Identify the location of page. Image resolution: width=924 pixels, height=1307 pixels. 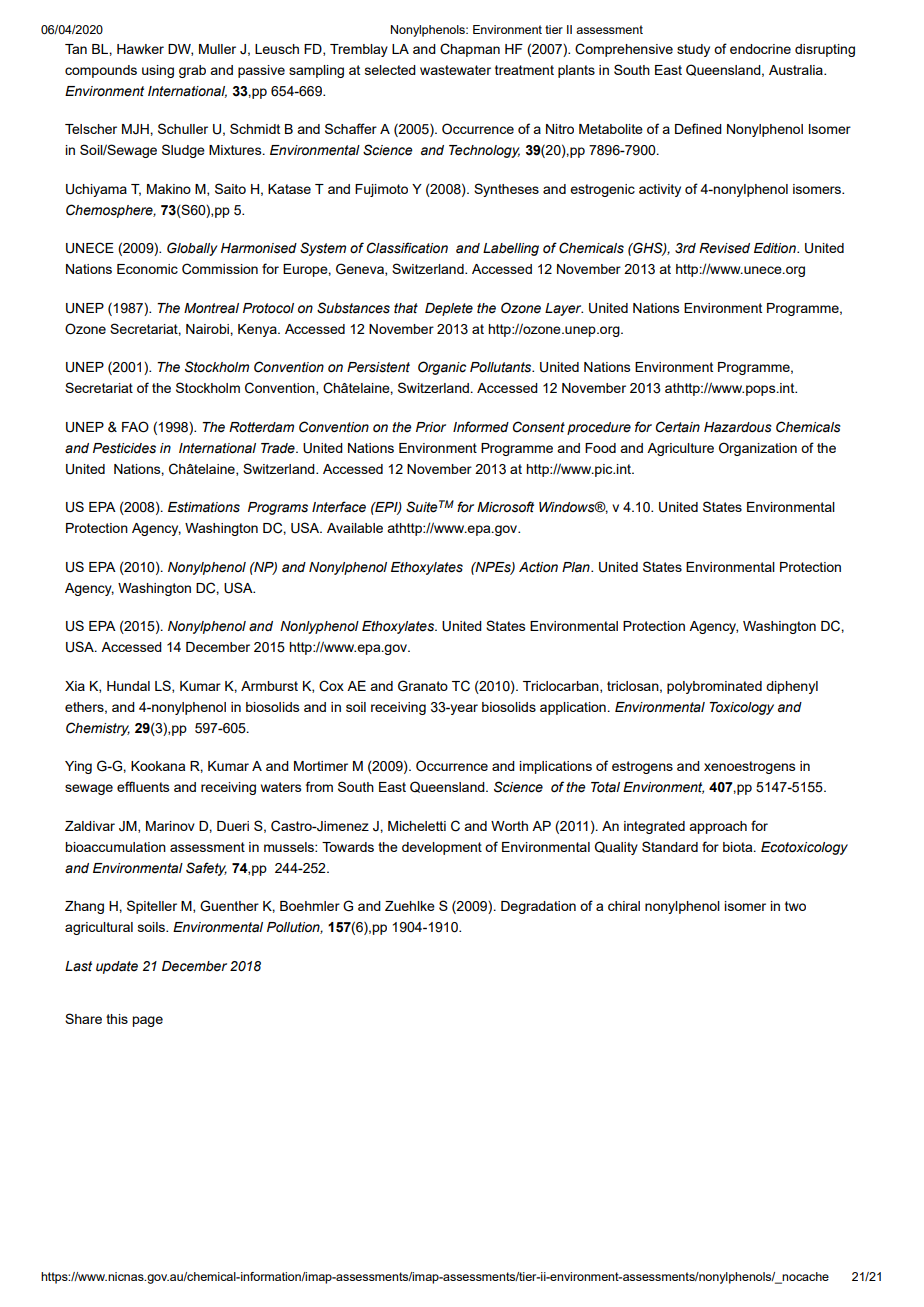
(147, 1021).
